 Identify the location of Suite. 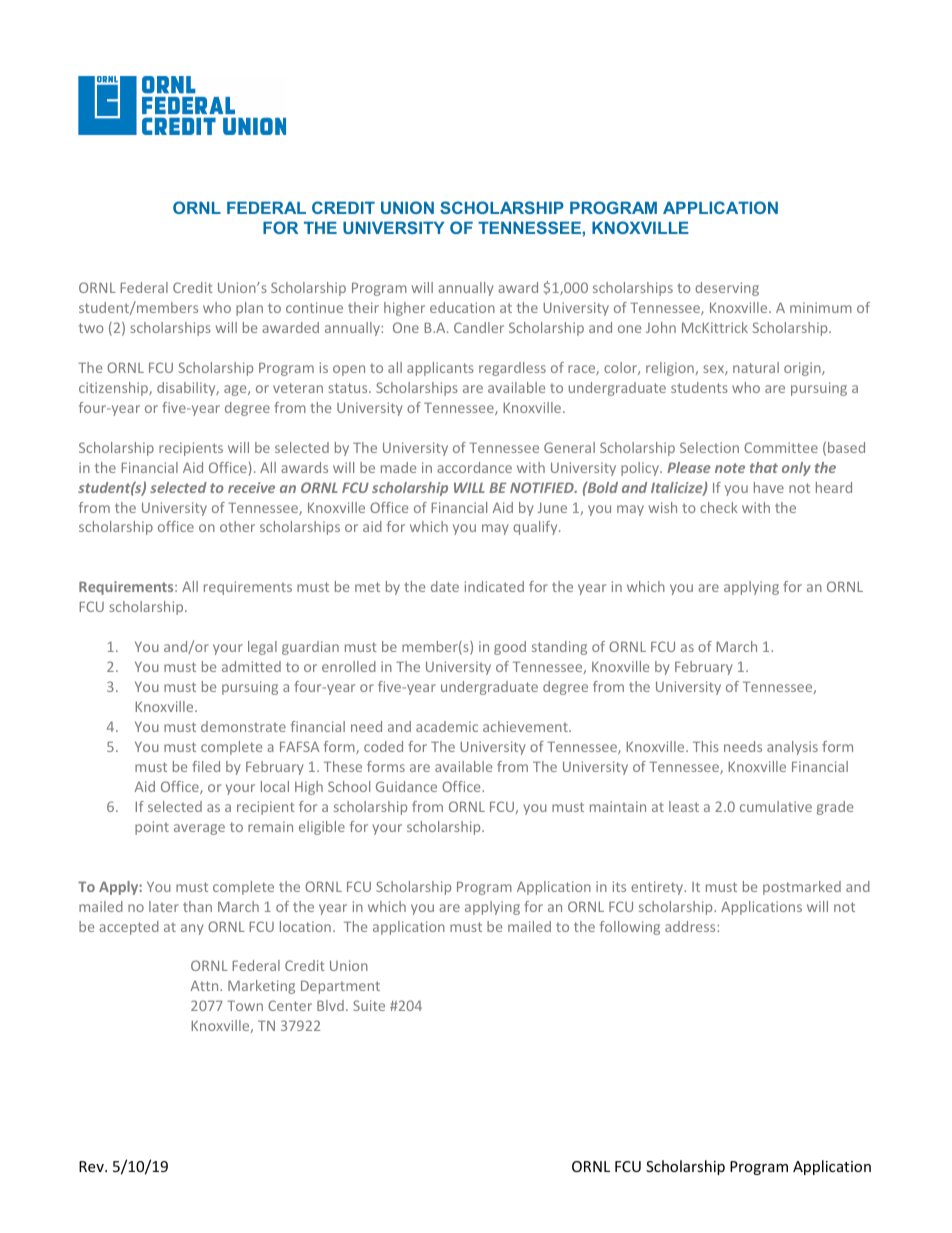
(369, 1005).
